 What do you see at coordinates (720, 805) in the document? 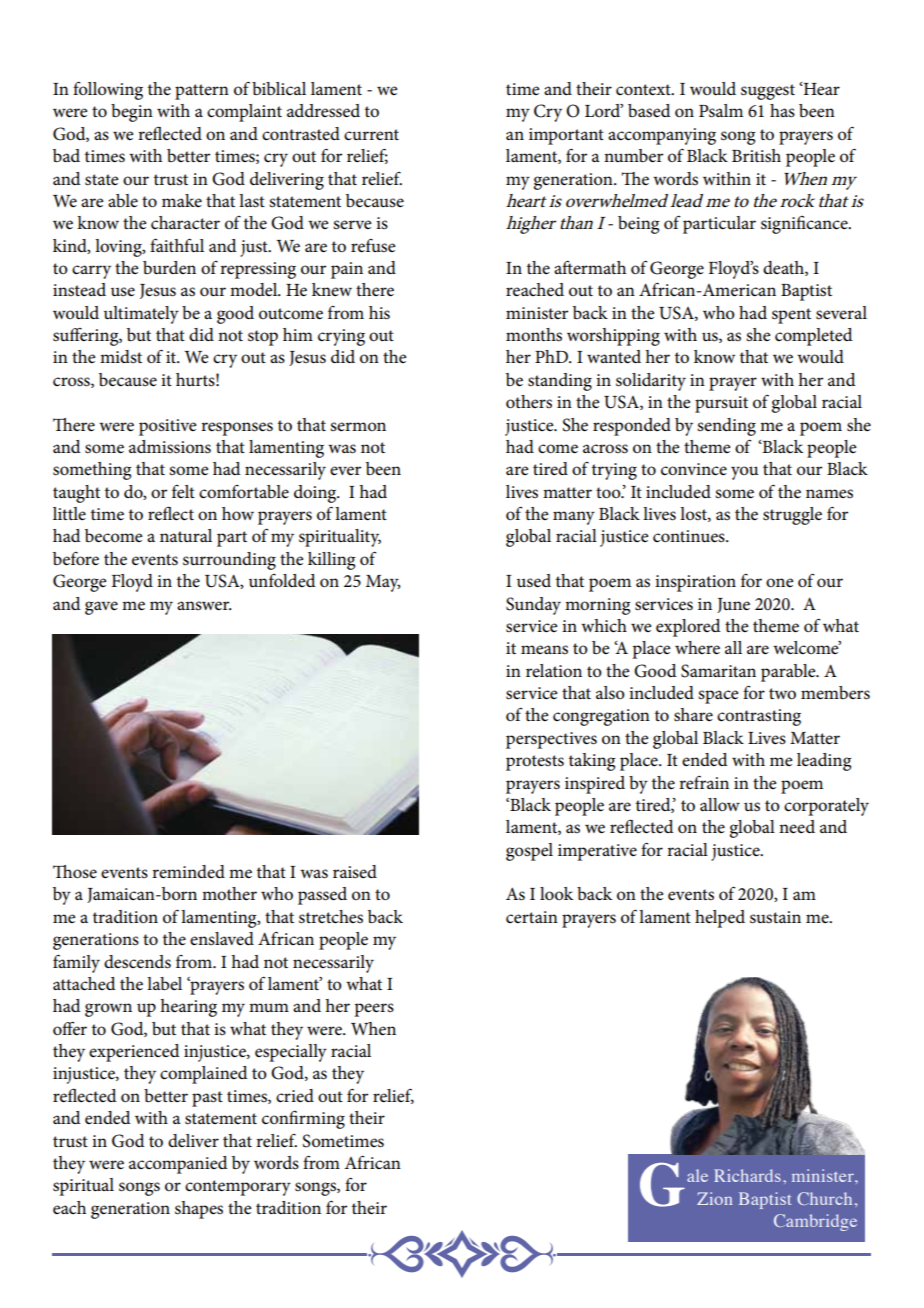
I see `allow` at bounding box center [720, 805].
